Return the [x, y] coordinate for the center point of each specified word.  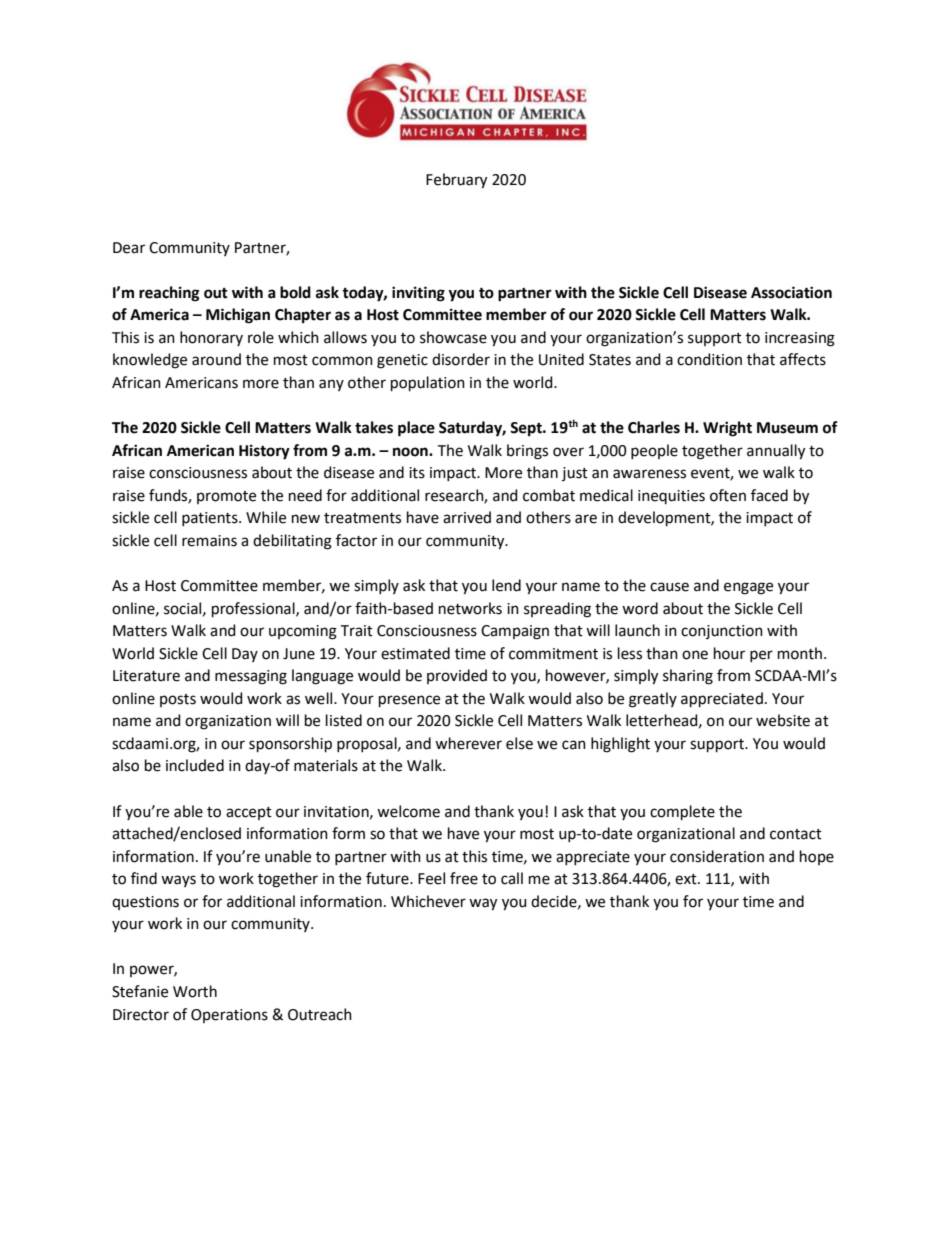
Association [791, 292]
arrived [467, 517]
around [216, 359]
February [456, 181]
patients [211, 519]
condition [709, 359]
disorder [461, 359]
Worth [195, 991]
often [728, 495]
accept [249, 813]
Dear [129, 248]
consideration [717, 856]
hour [729, 653]
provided [457, 676]
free [464, 878]
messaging [251, 677]
